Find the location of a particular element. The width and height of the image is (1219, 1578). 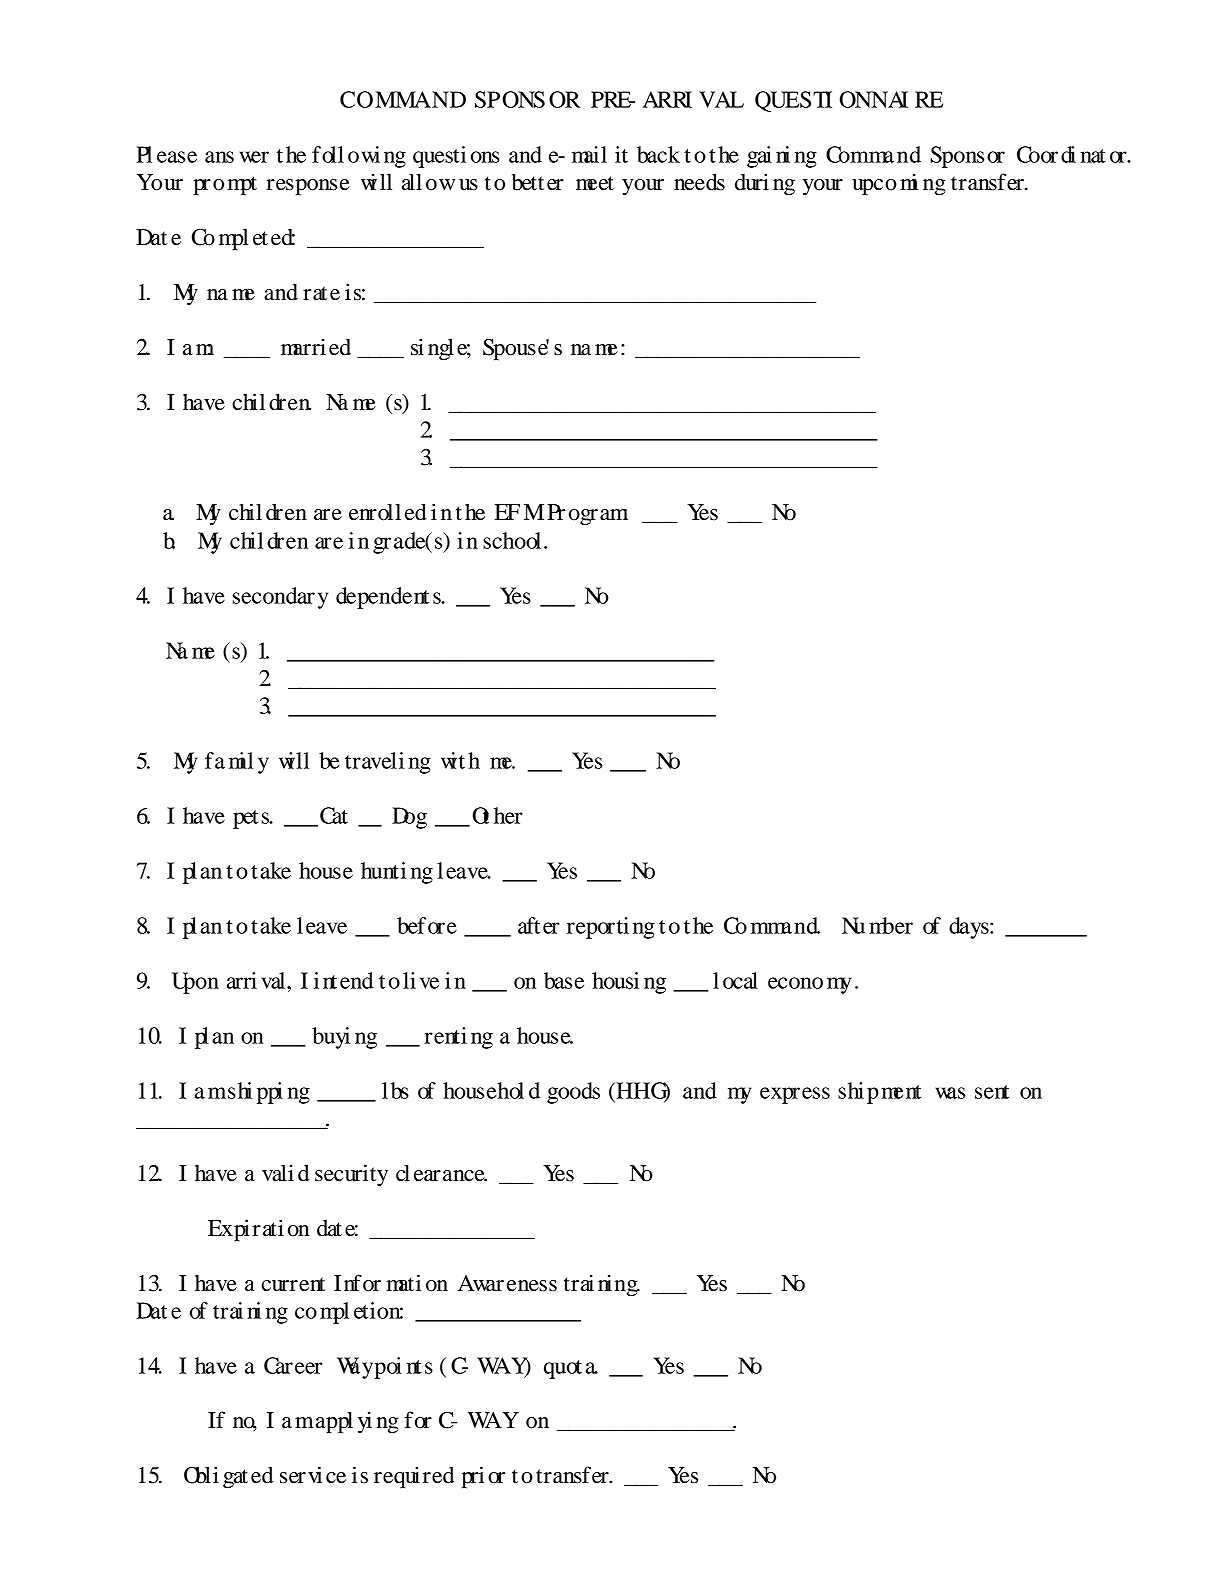

response is located at coordinates (308, 187).
